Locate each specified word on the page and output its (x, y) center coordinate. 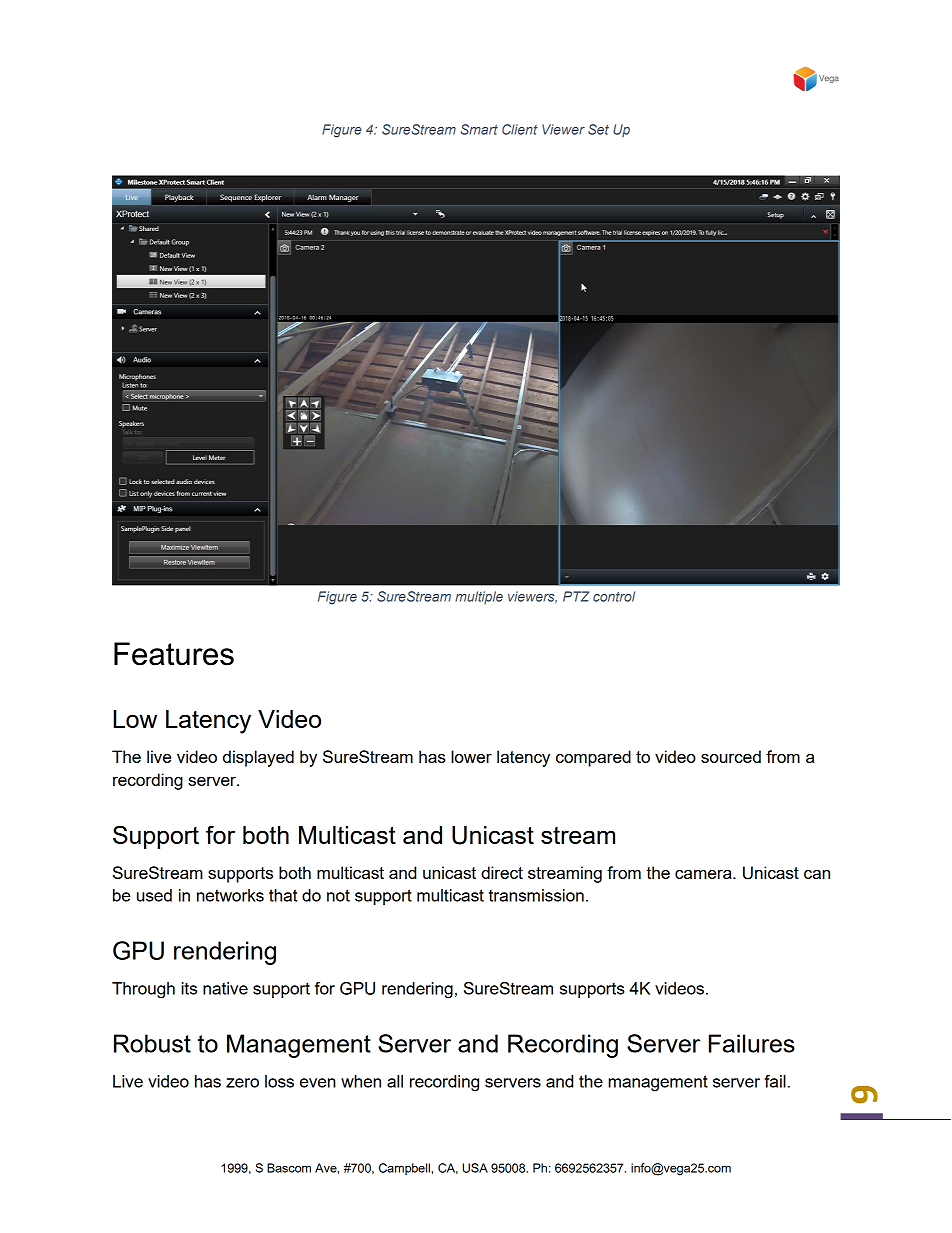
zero (242, 1083)
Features (174, 654)
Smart (479, 129)
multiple (479, 597)
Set (598, 129)
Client (519, 129)
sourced (731, 756)
